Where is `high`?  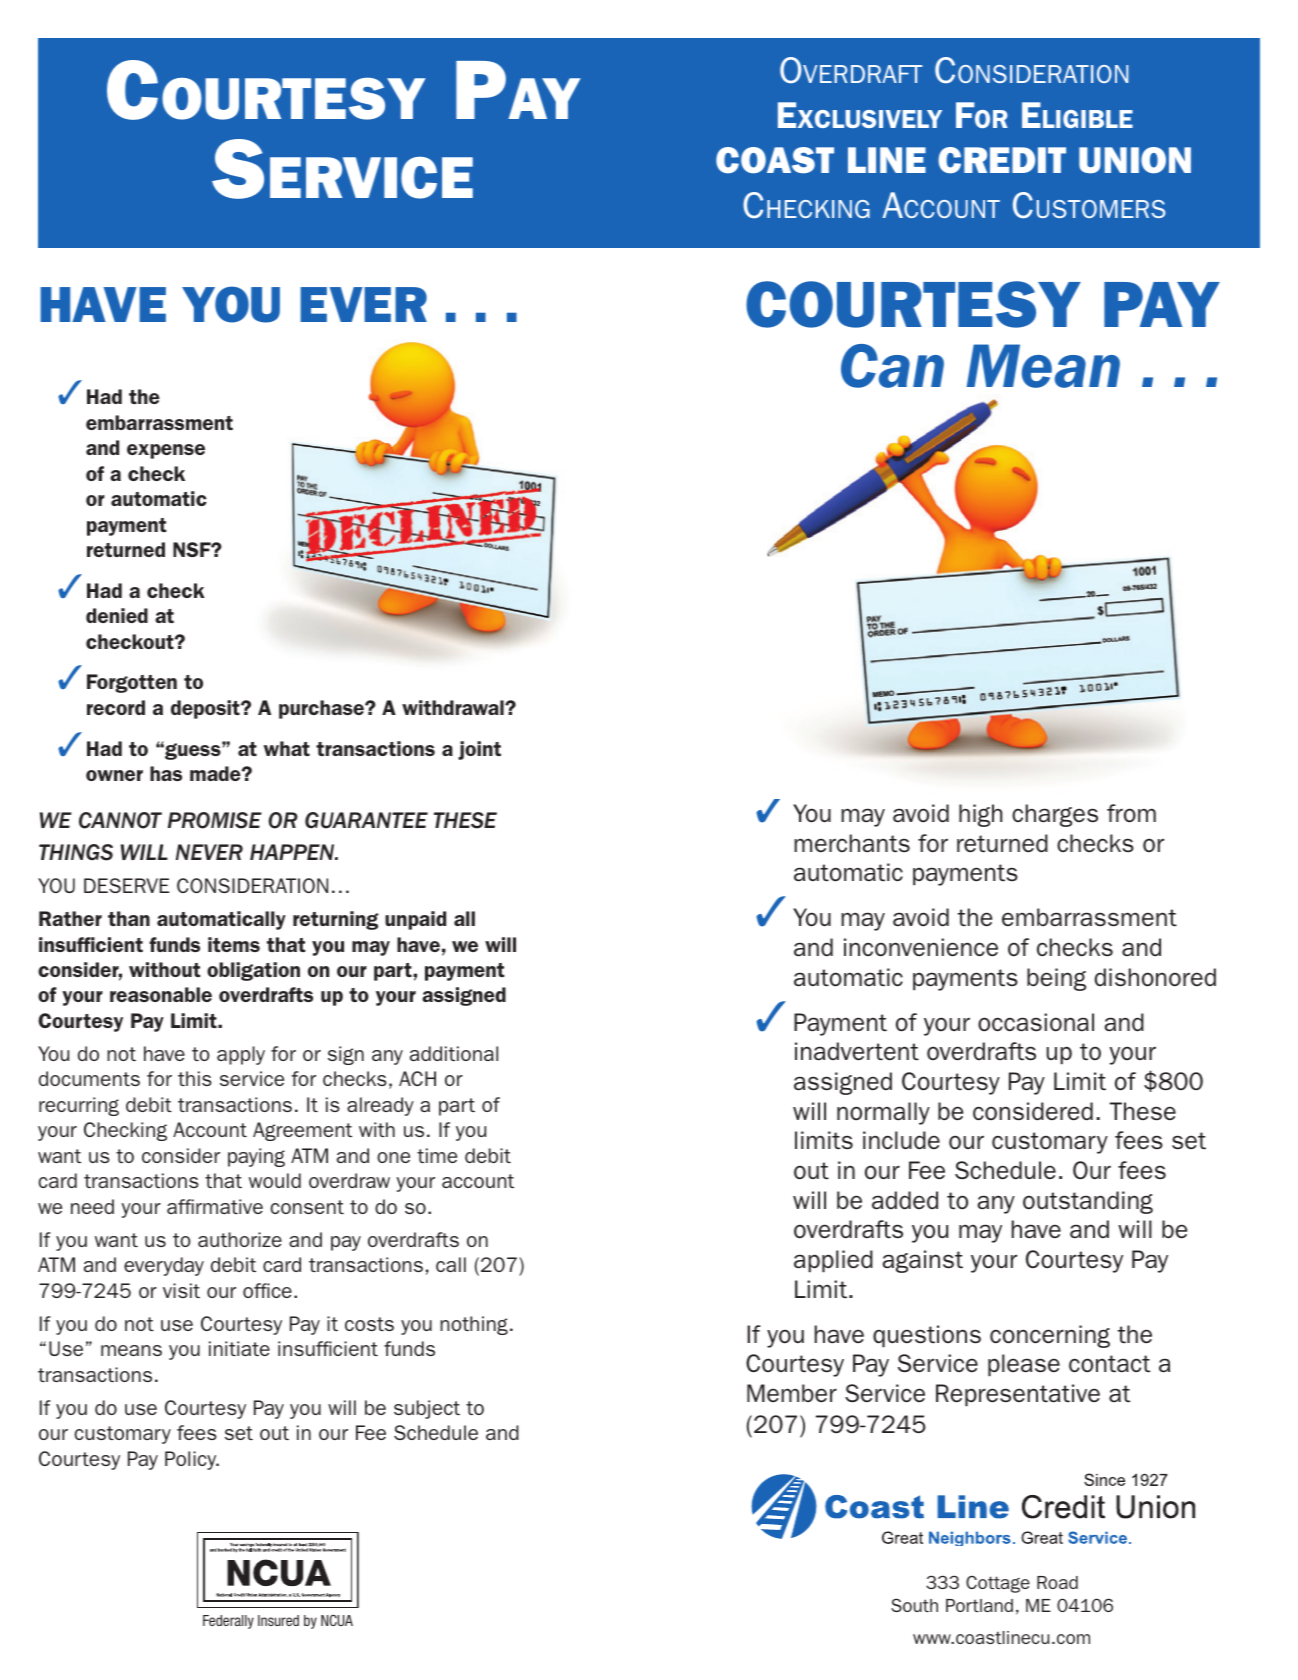
high is located at coordinates (980, 815).
